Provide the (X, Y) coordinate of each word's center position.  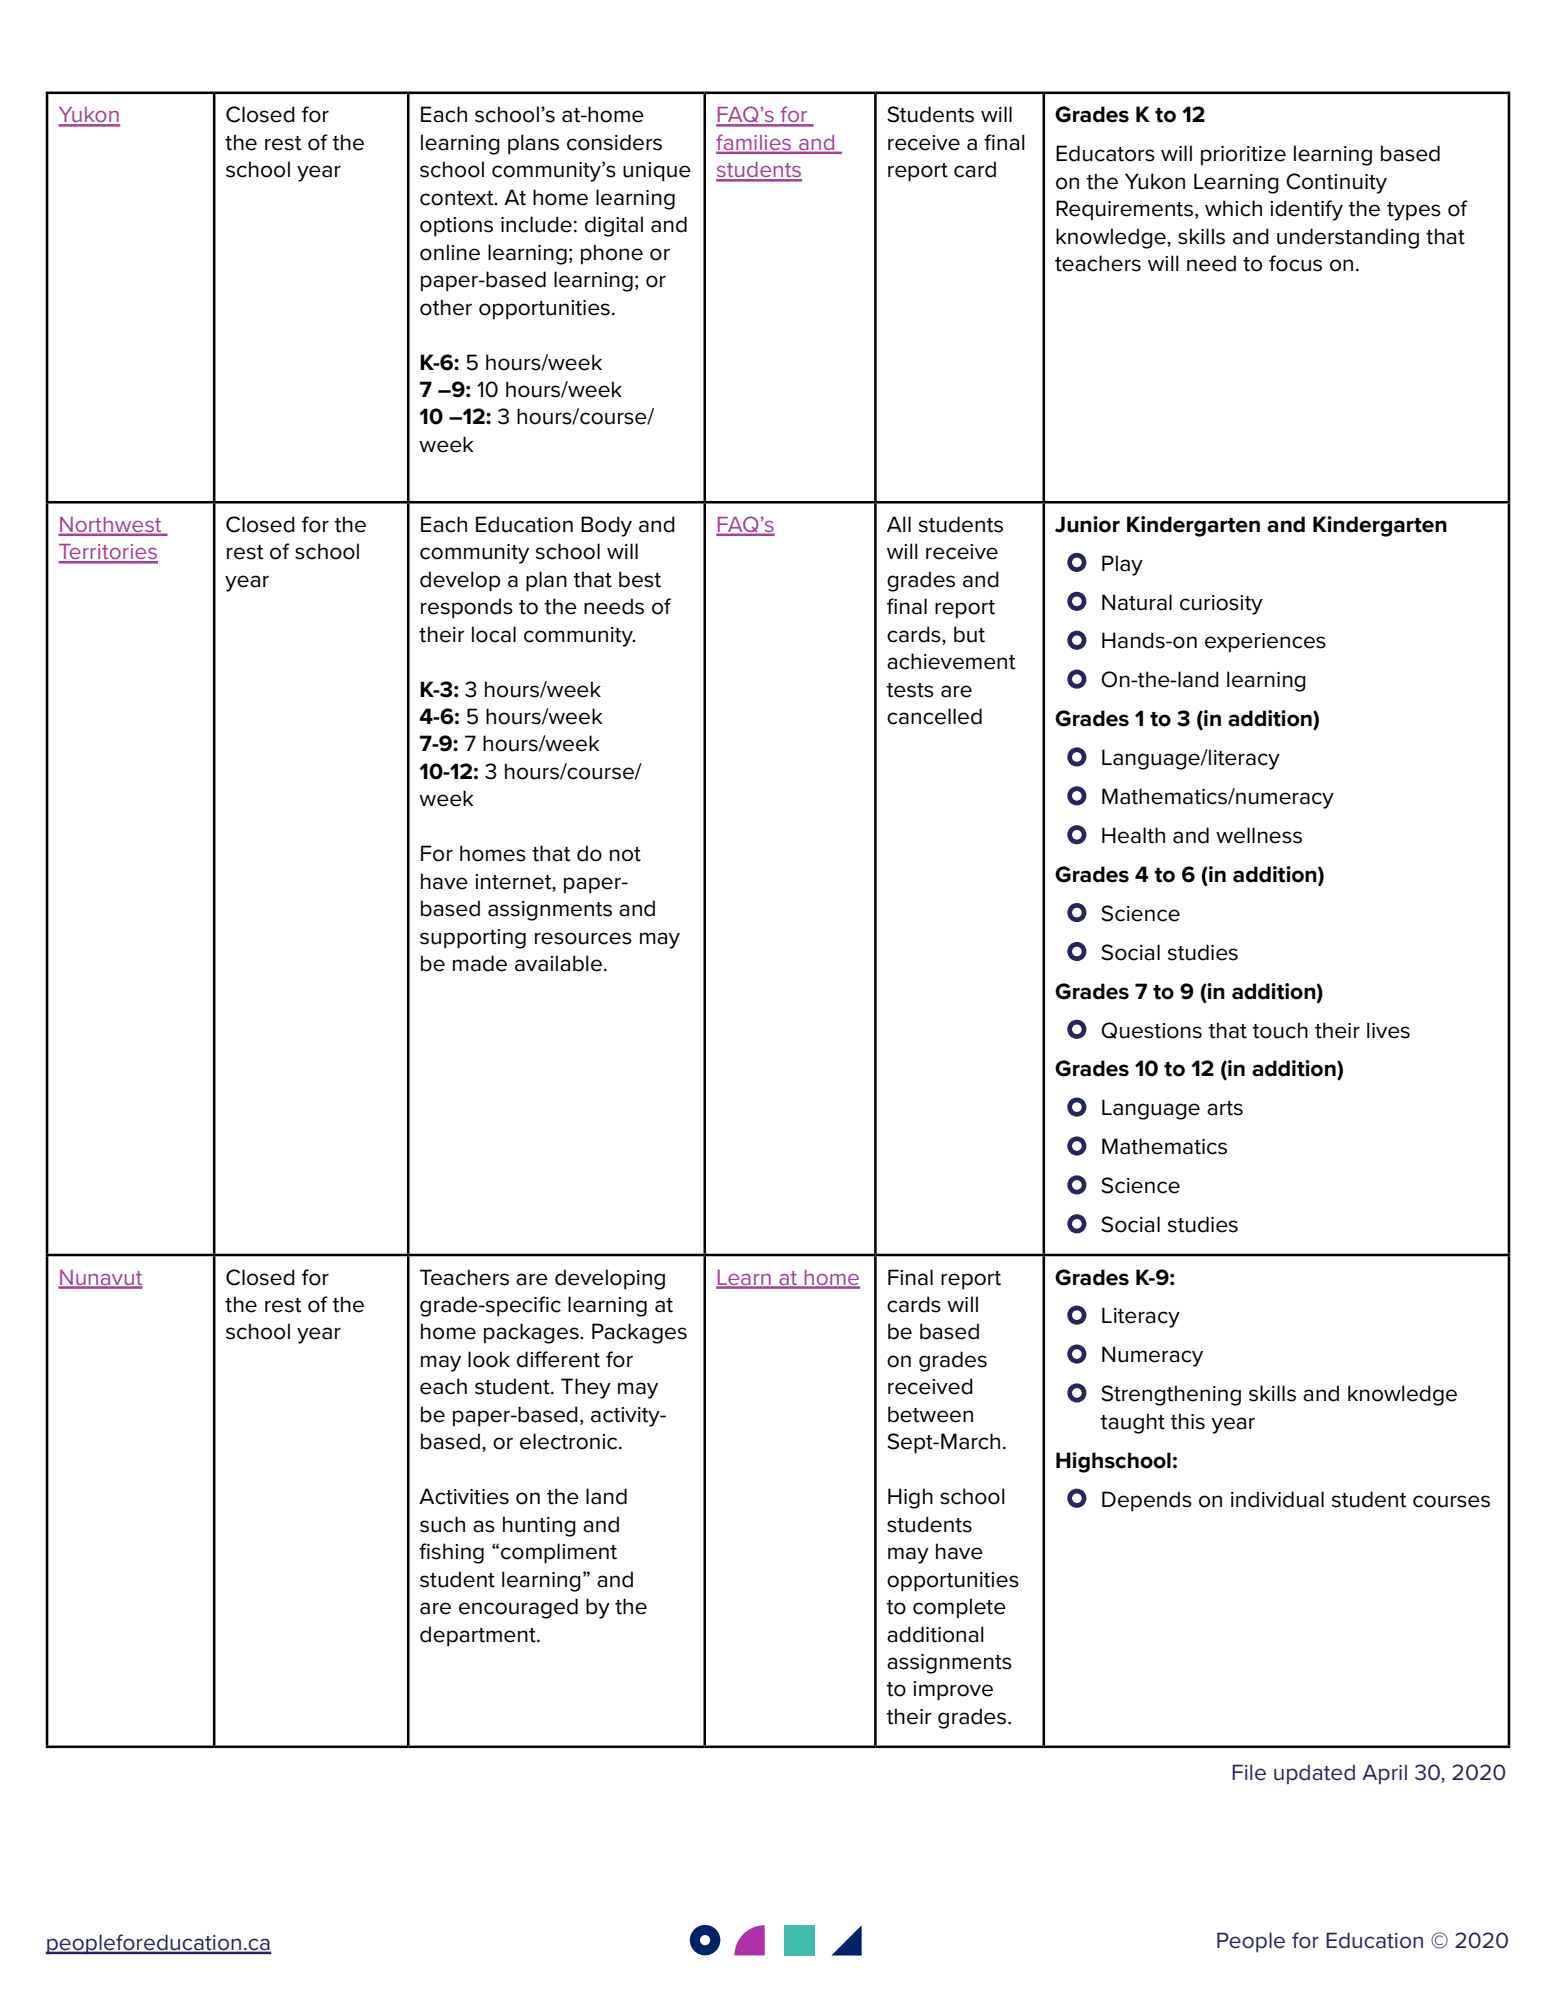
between (930, 1414)
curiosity (1221, 605)
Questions (1151, 1030)
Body (606, 526)
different (558, 1359)
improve (953, 1691)
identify (1306, 210)
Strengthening (1171, 1395)
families (755, 143)
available (558, 963)
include (536, 224)
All (899, 524)
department (479, 1636)
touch (1280, 1030)
